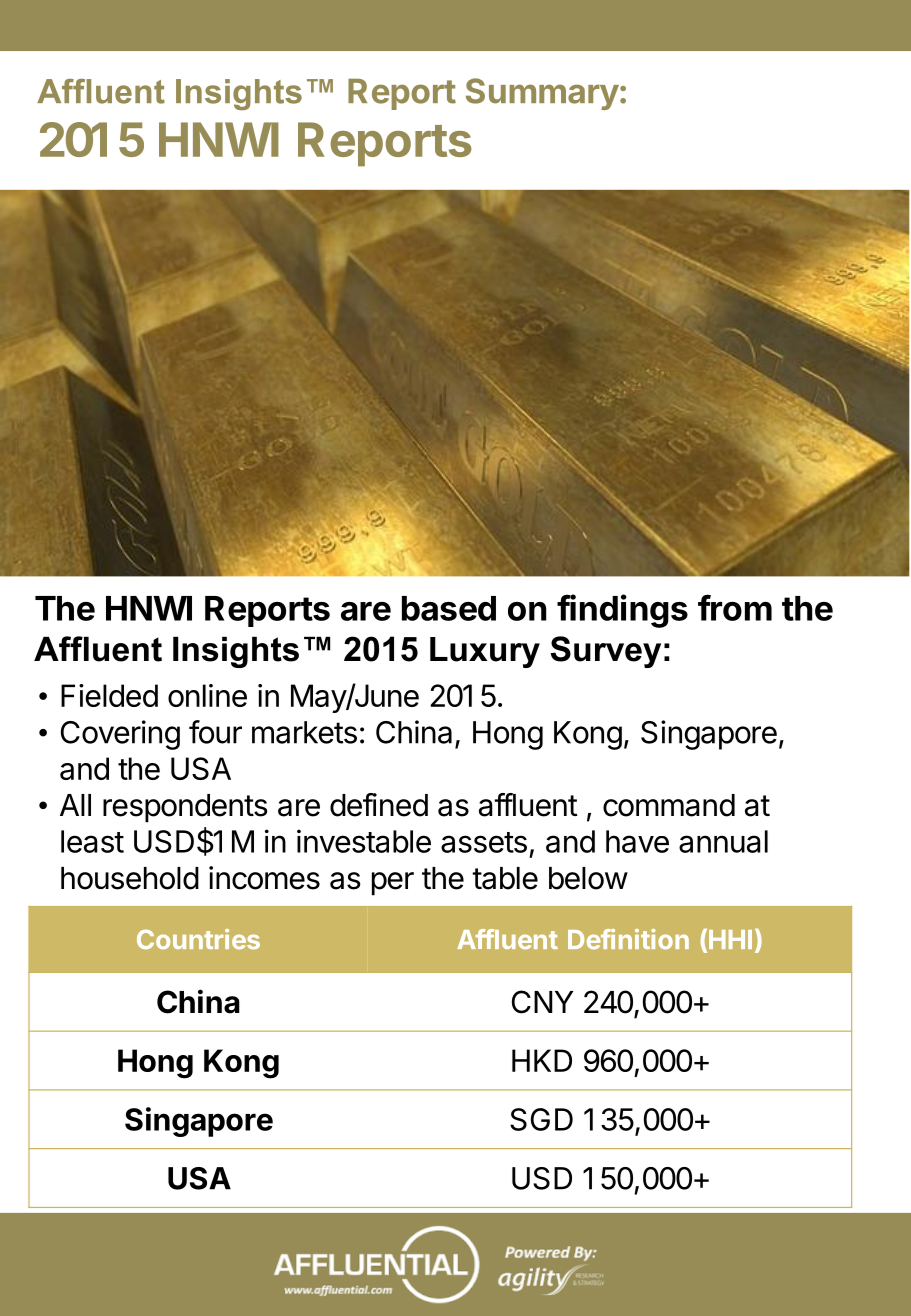  I want to click on Summary, so click(542, 94).
